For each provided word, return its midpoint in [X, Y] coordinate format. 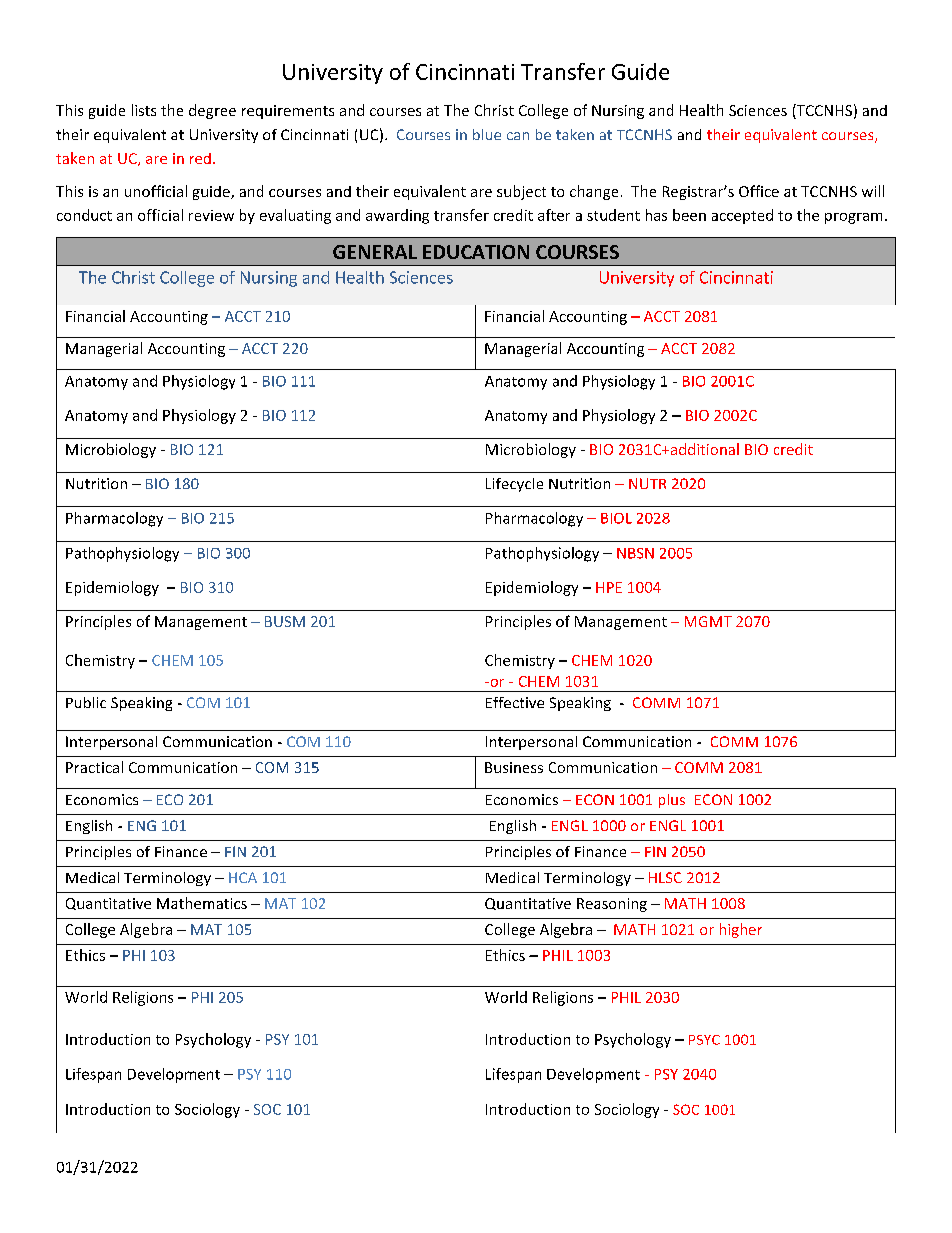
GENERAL [375, 252]
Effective [515, 702]
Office [759, 191]
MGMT [708, 621]
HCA [243, 877]
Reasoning [612, 905]
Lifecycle [514, 485]
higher [741, 930]
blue [487, 134]
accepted [742, 216]
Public [86, 702]
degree [212, 111]
